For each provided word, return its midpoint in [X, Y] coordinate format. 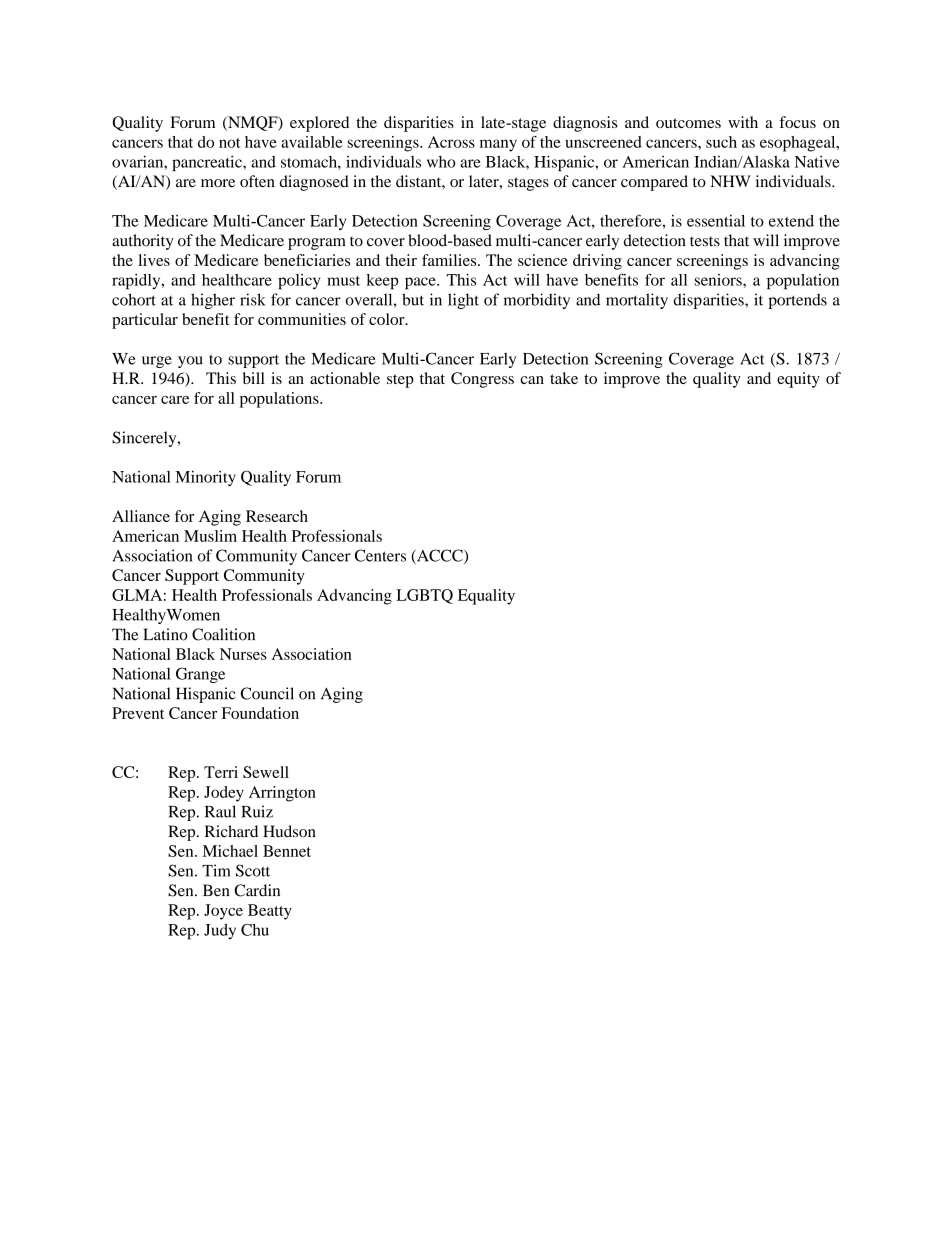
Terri [221, 772]
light [463, 301]
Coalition [223, 634]
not [230, 143]
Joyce [223, 912]
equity [798, 380]
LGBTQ [425, 596]
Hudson [289, 831]
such [721, 142]
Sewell [266, 772]
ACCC [440, 556]
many [498, 145]
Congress [482, 380]
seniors [719, 280]
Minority [205, 478]
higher [213, 301]
